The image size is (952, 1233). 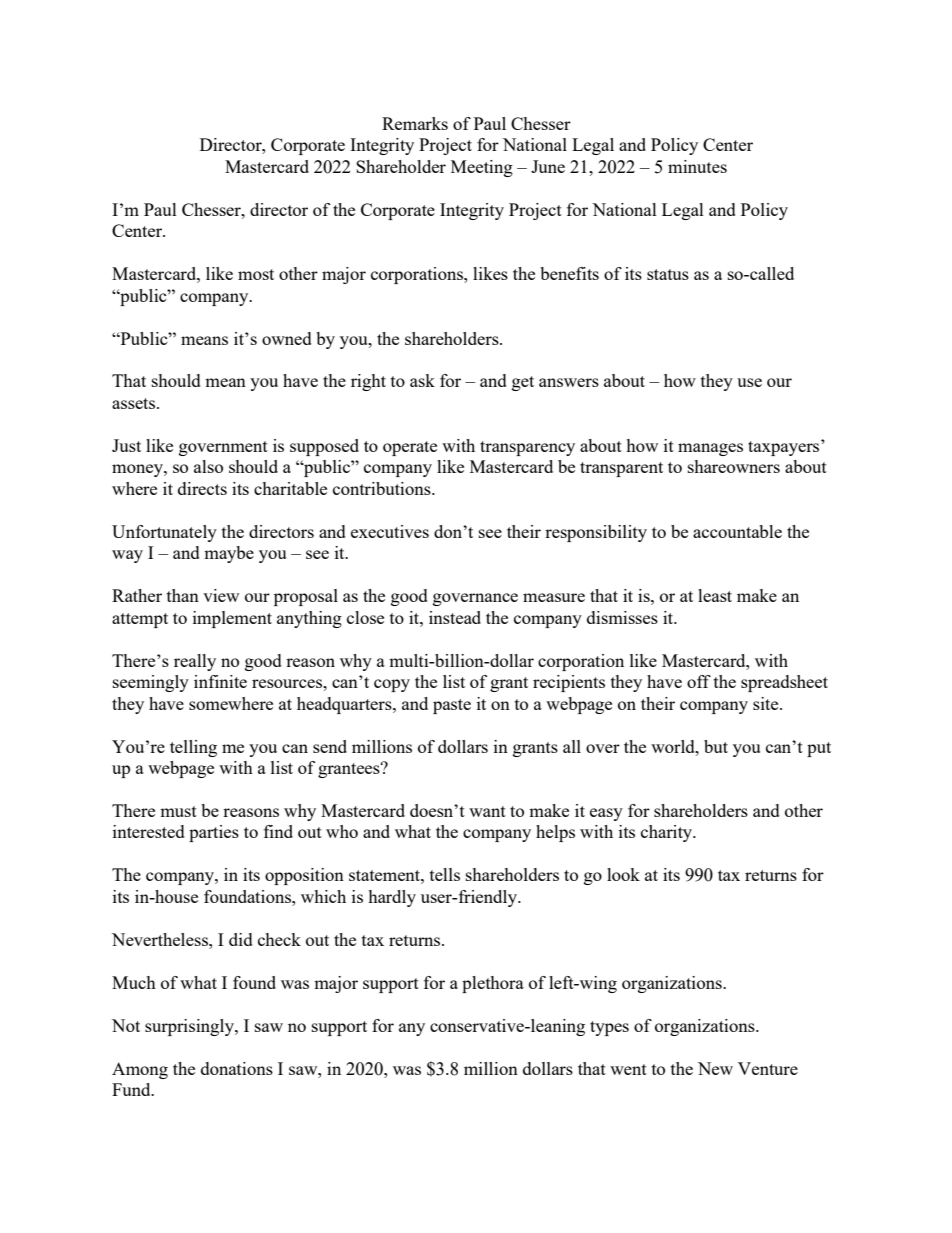 I want to click on New, so click(x=715, y=1068).
